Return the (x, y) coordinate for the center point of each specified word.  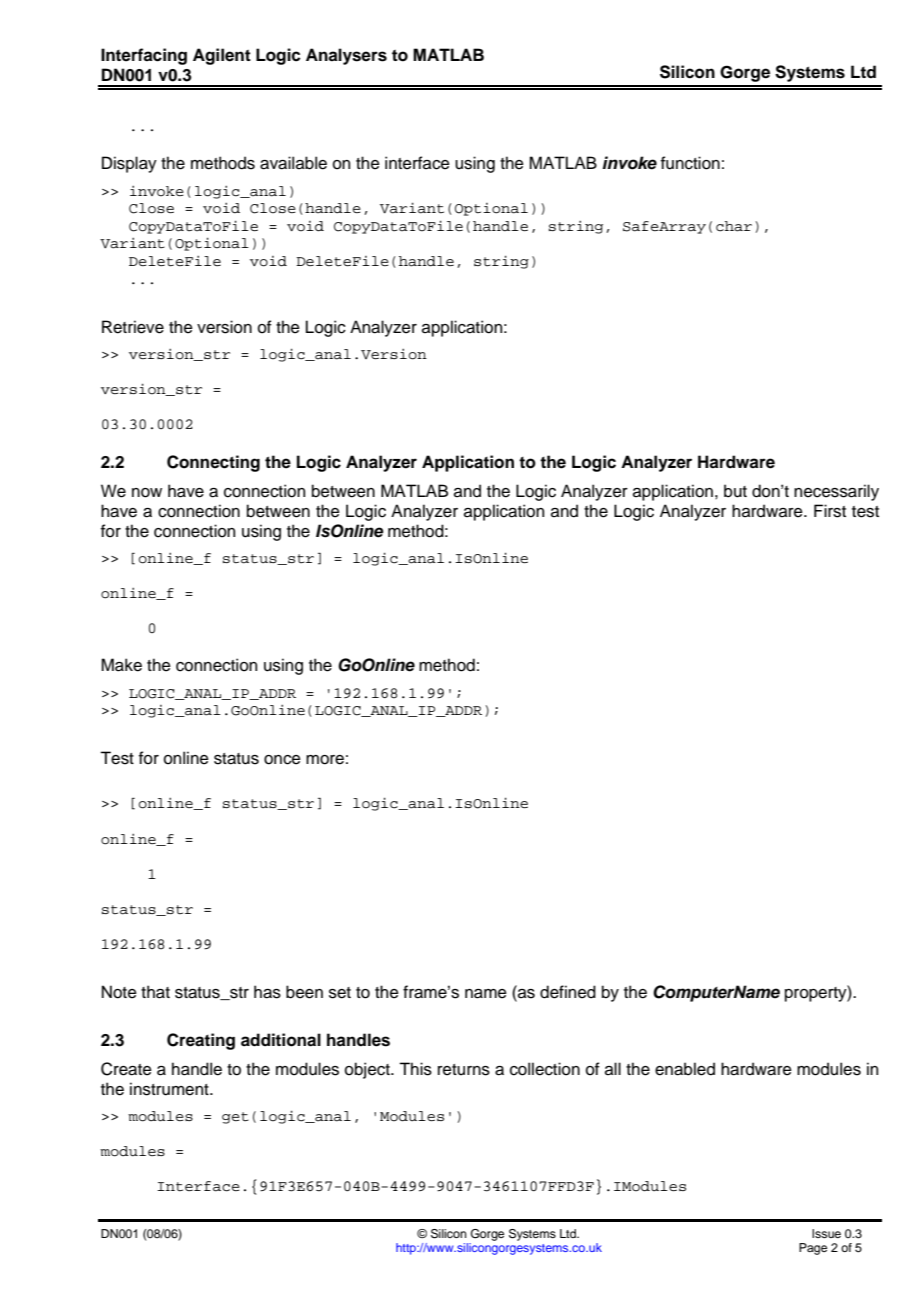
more (325, 760)
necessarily (836, 492)
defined (568, 992)
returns (464, 1070)
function (690, 163)
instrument (170, 1089)
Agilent (222, 56)
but (735, 491)
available (293, 163)
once (282, 760)
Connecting (213, 463)
